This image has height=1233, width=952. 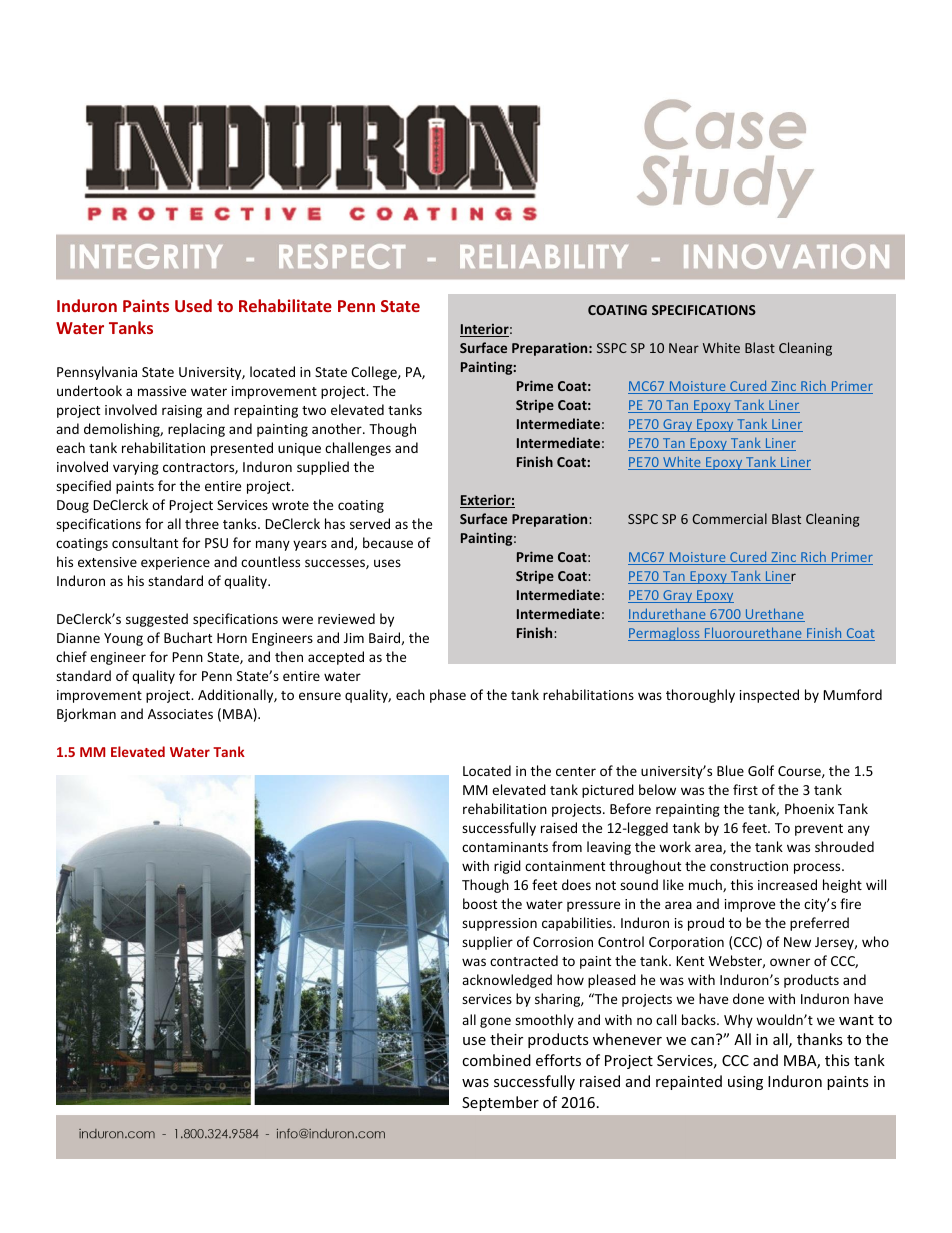 I want to click on Commercial, so click(x=729, y=518).
